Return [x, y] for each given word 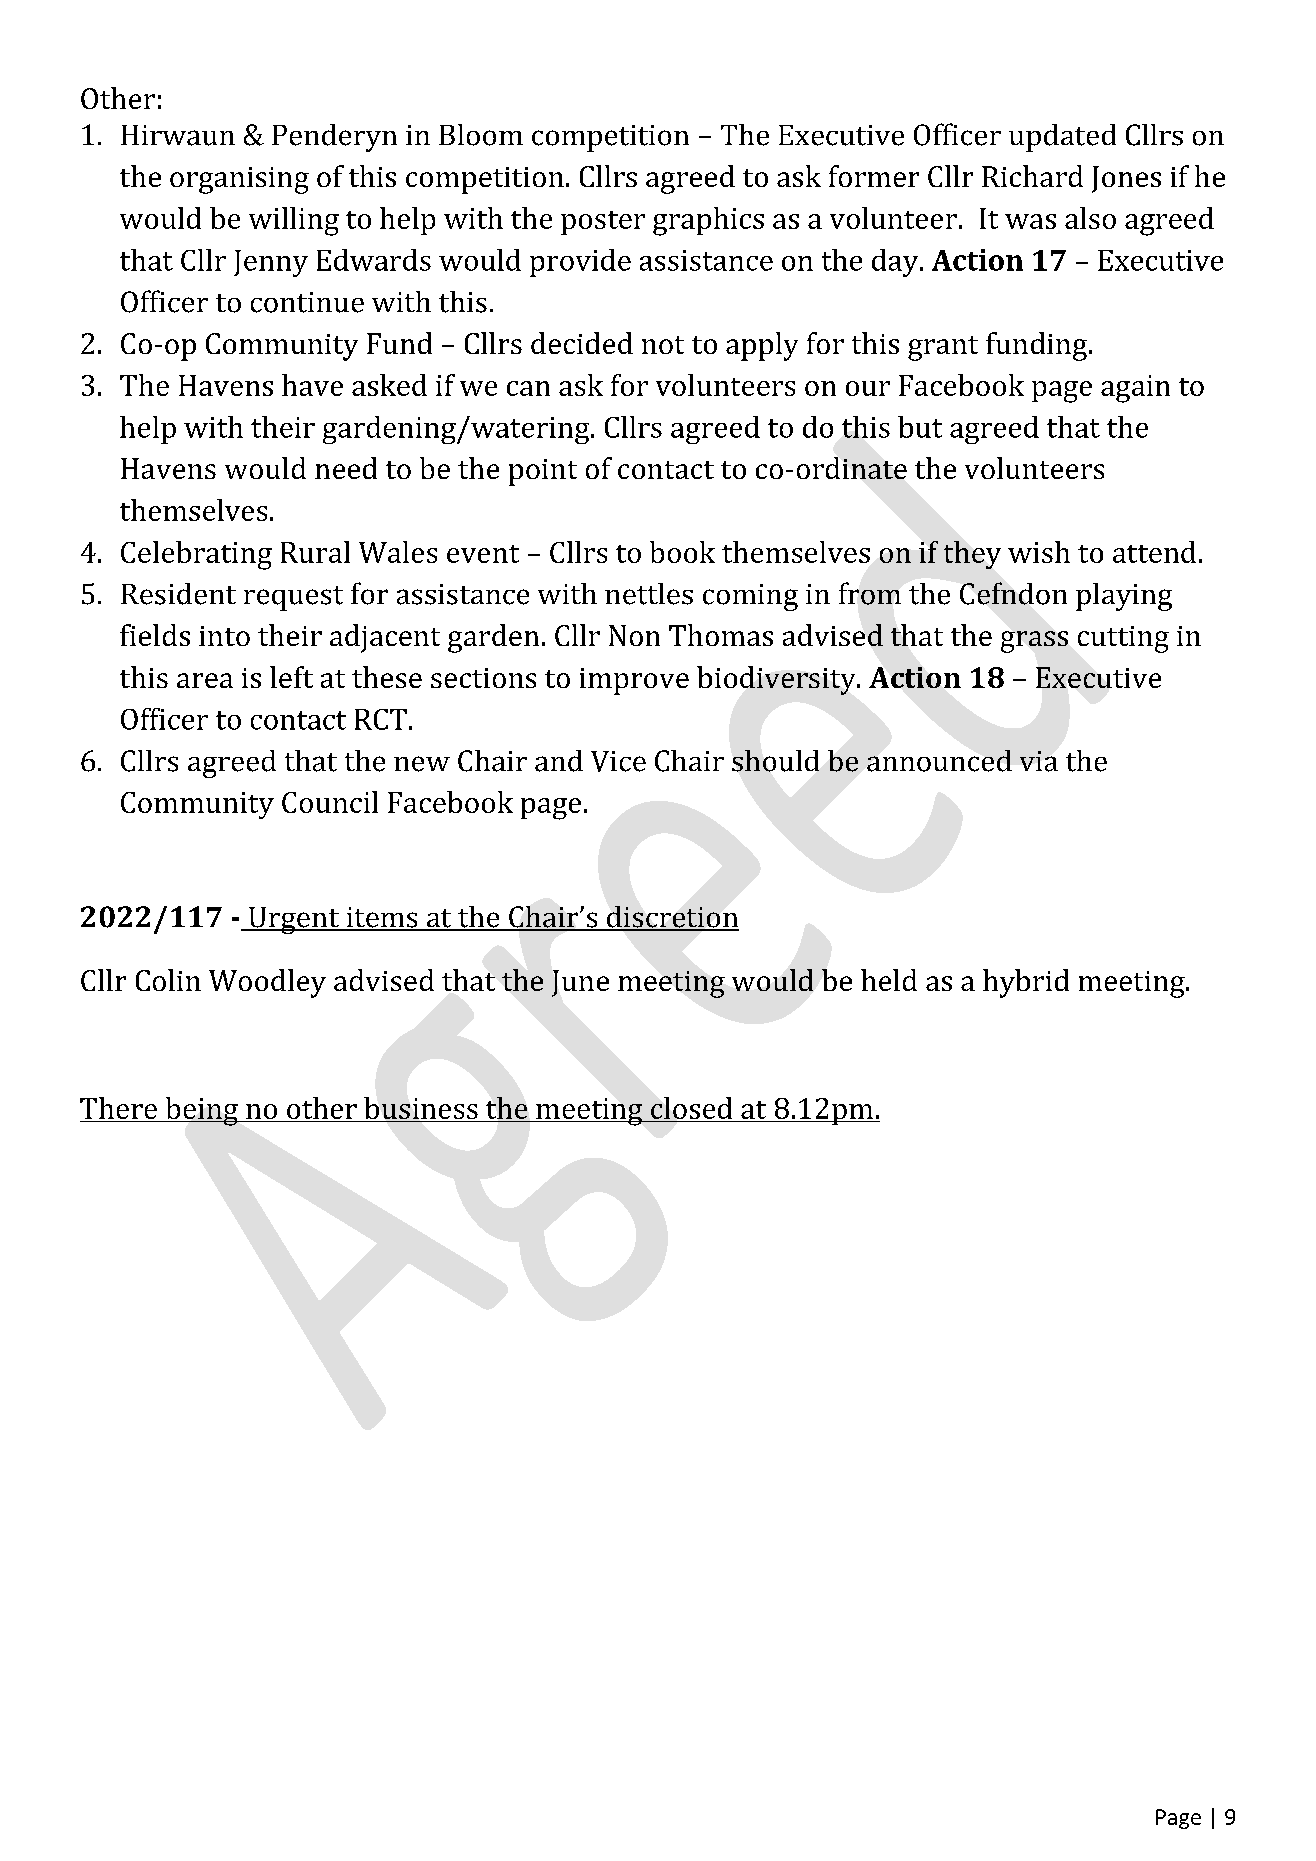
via [1039, 761]
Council [330, 802]
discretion [672, 918]
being [201, 1111]
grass [1034, 642]
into [224, 636]
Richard [1032, 176]
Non [634, 635]
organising [239, 180]
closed [691, 1108]
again [1135, 389]
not [663, 345]
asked [389, 385]
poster [603, 223]
